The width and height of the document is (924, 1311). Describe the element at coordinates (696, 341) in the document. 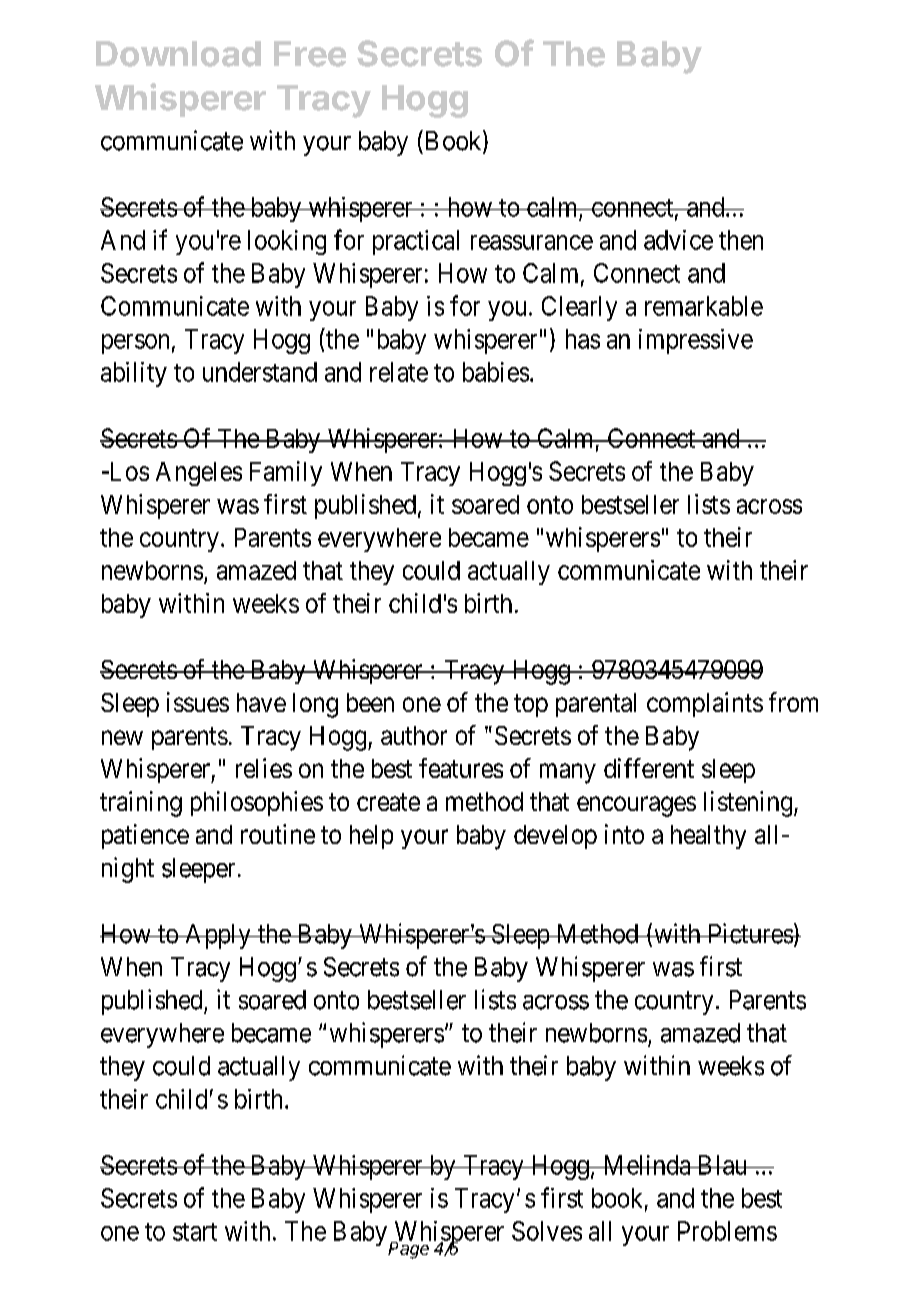

I see `impressive` at that location.
